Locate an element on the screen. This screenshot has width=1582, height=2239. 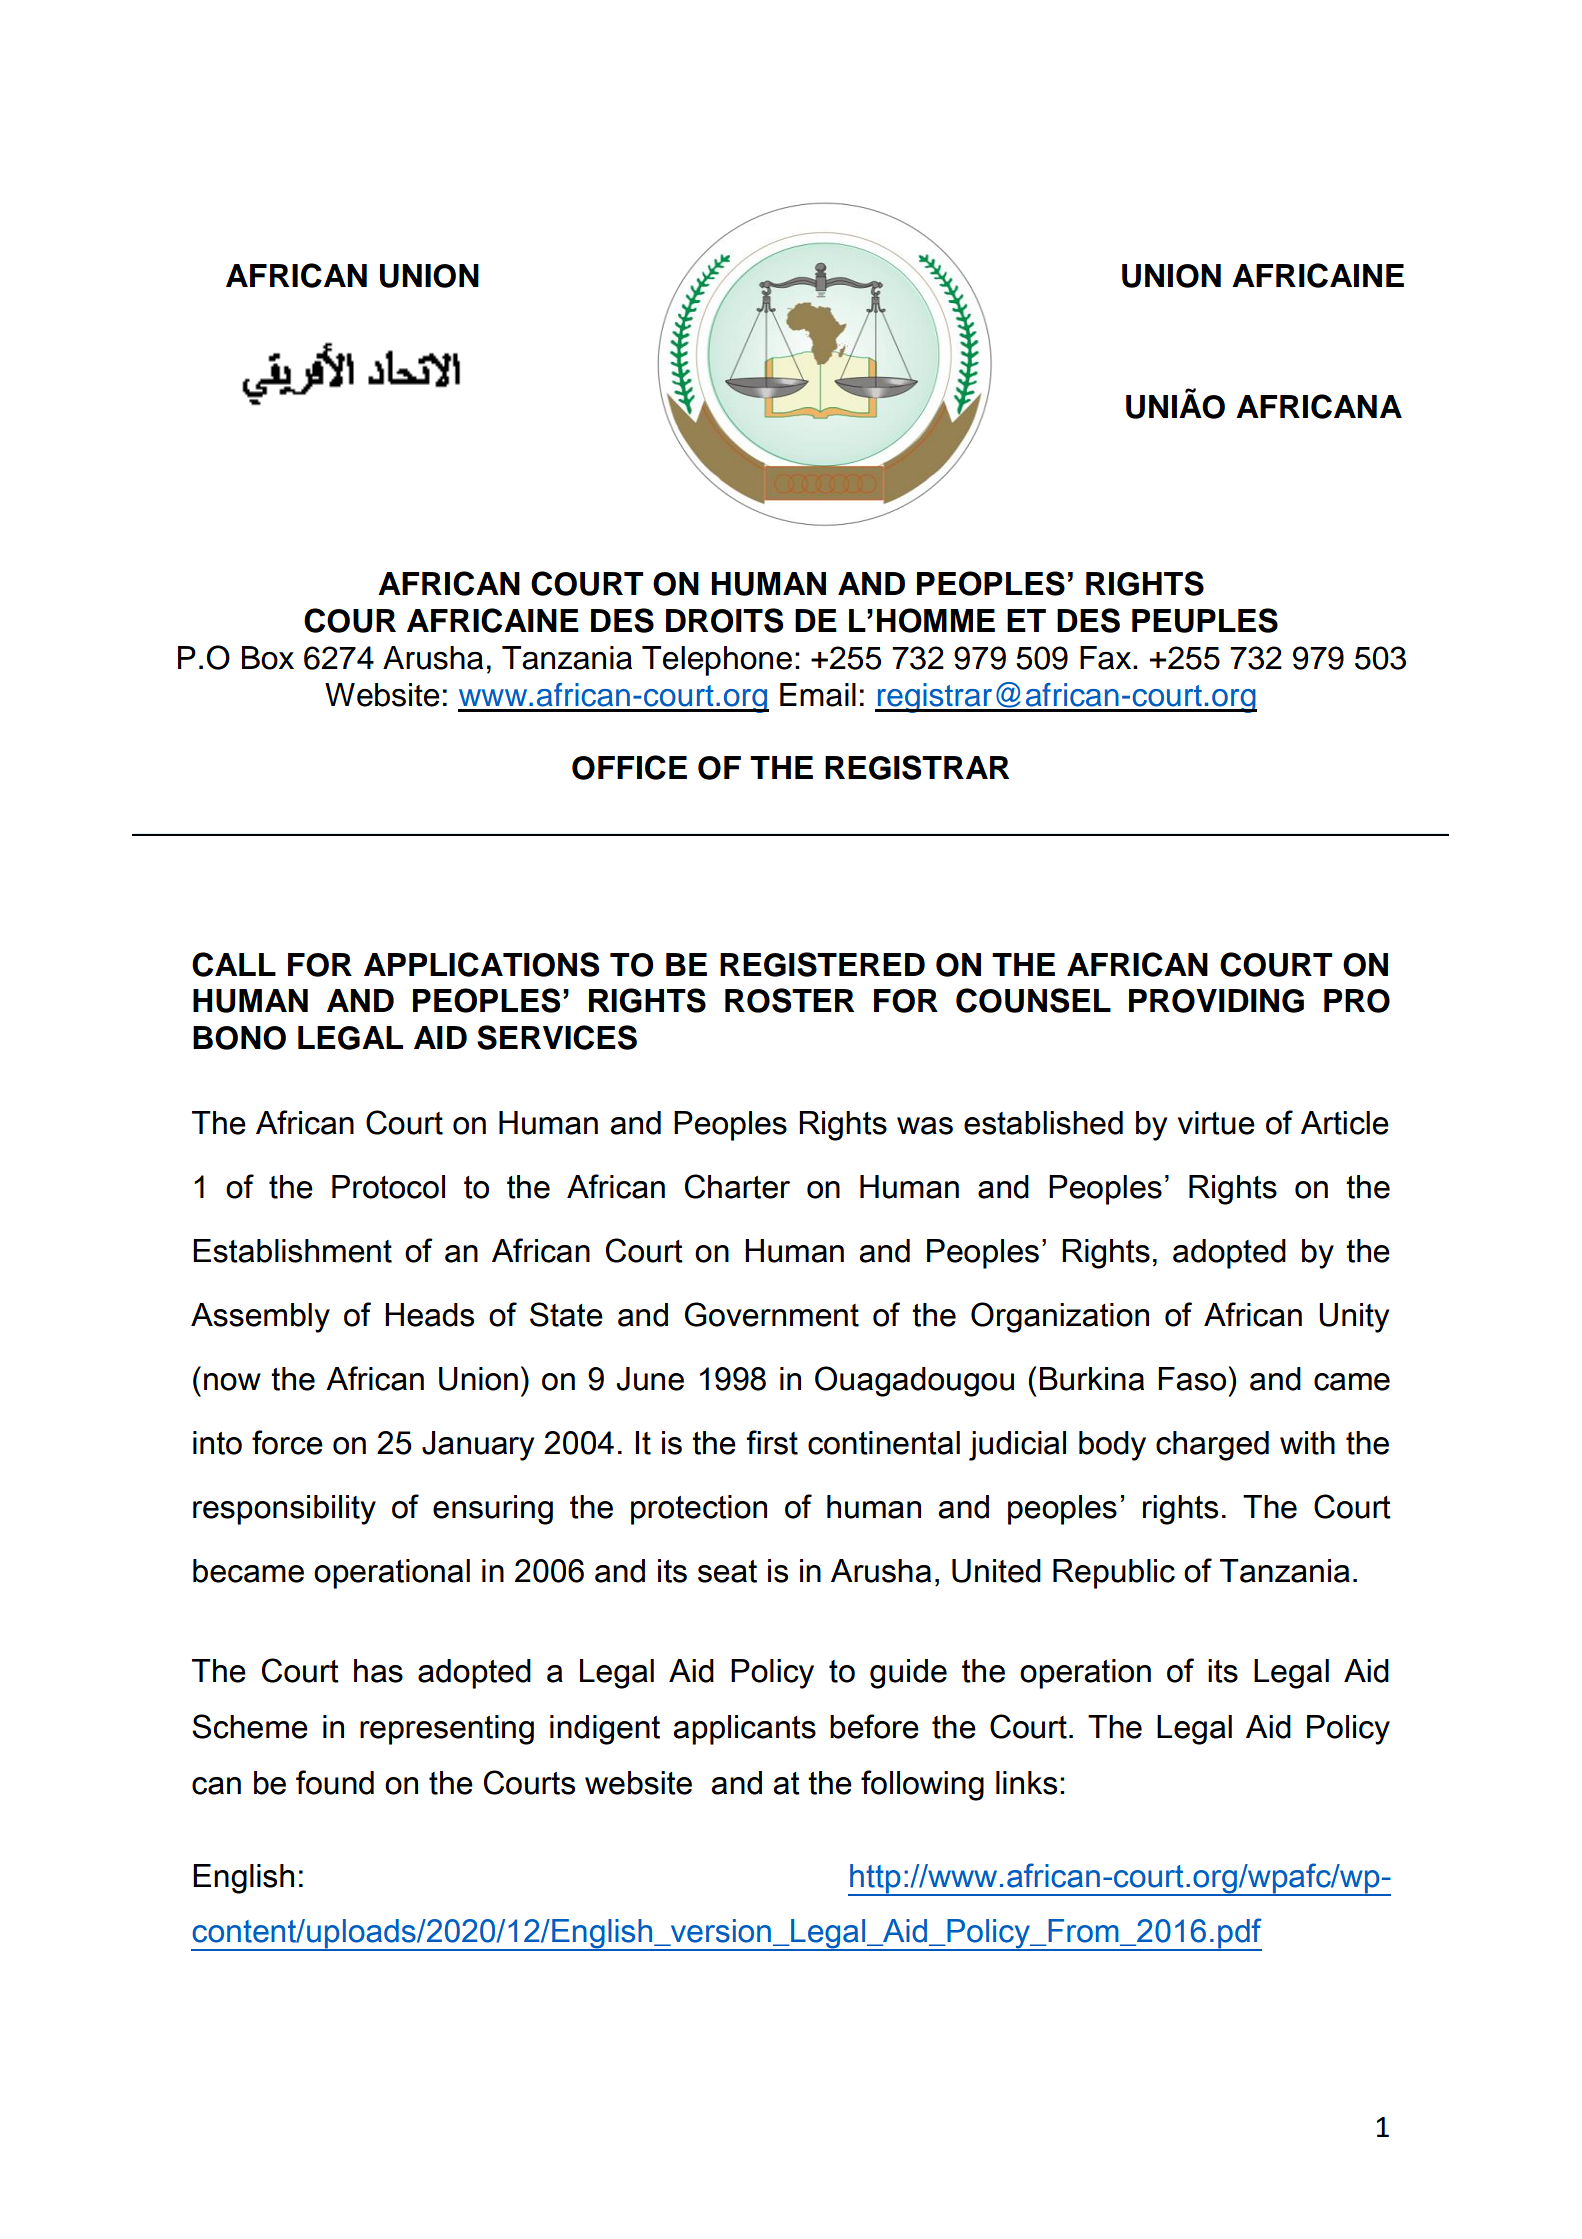
Protocol is located at coordinates (388, 1187).
